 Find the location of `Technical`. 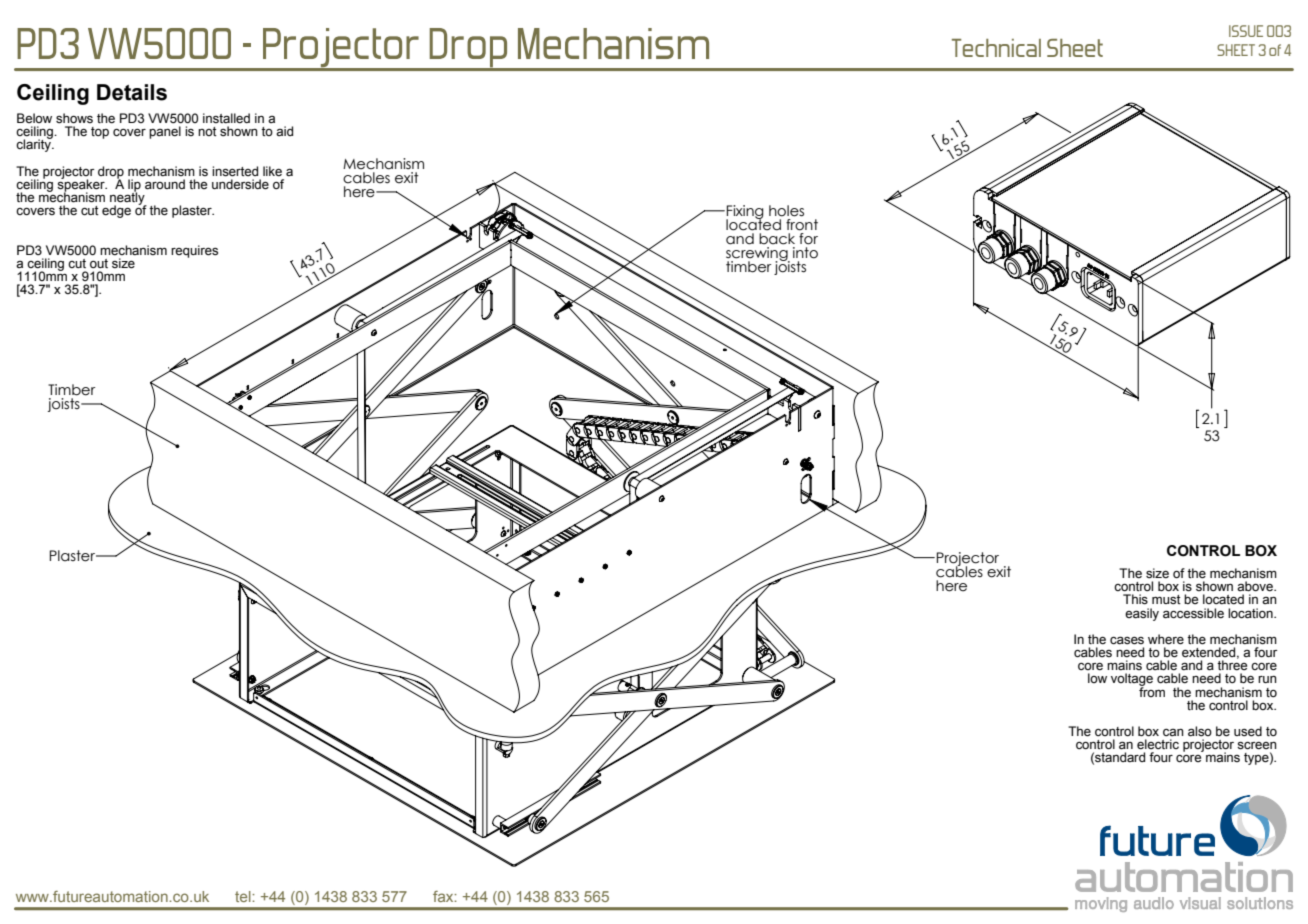

Technical is located at coordinates (996, 48).
